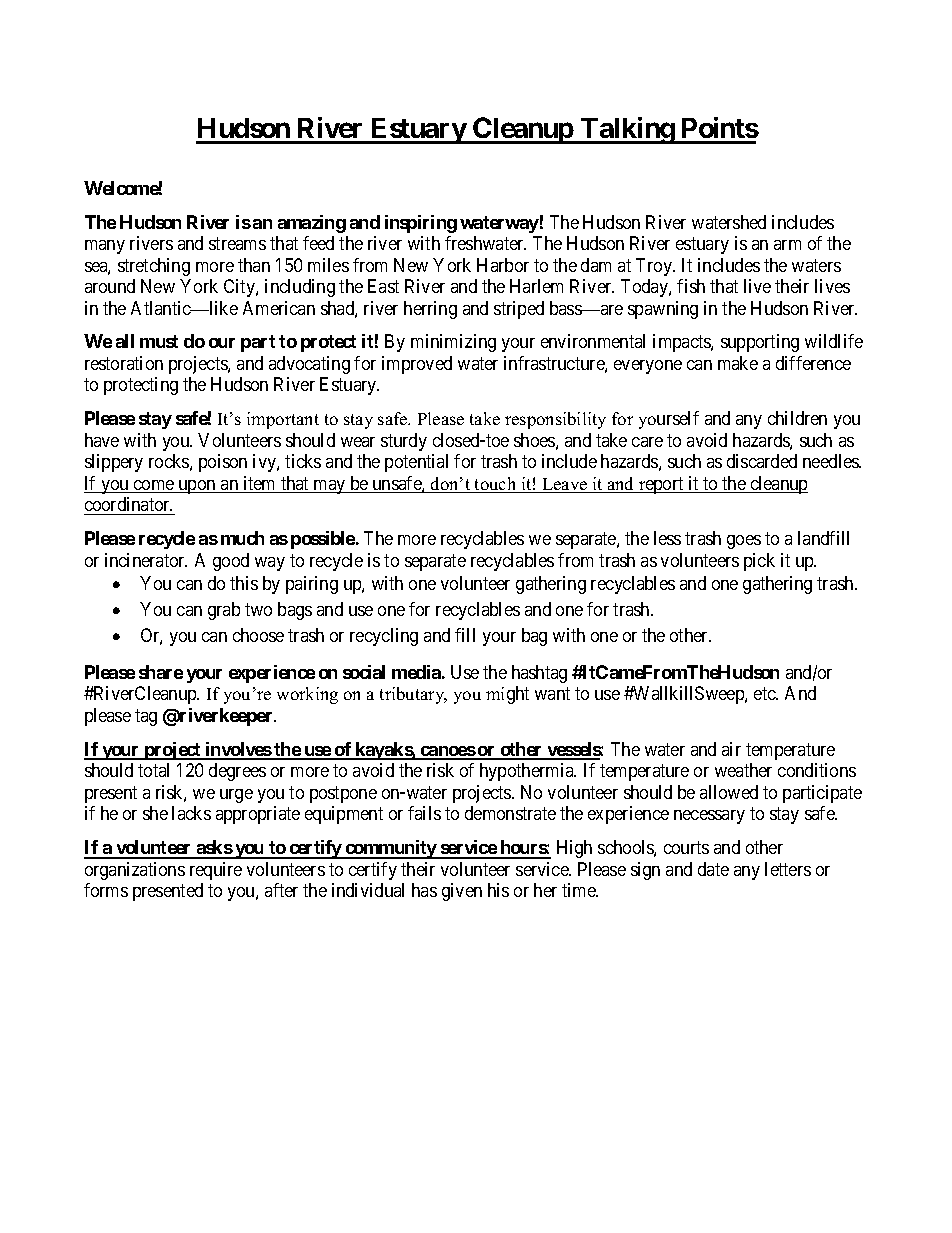 The image size is (952, 1233). What do you see at coordinates (462, 892) in the image?
I see `given` at bounding box center [462, 892].
